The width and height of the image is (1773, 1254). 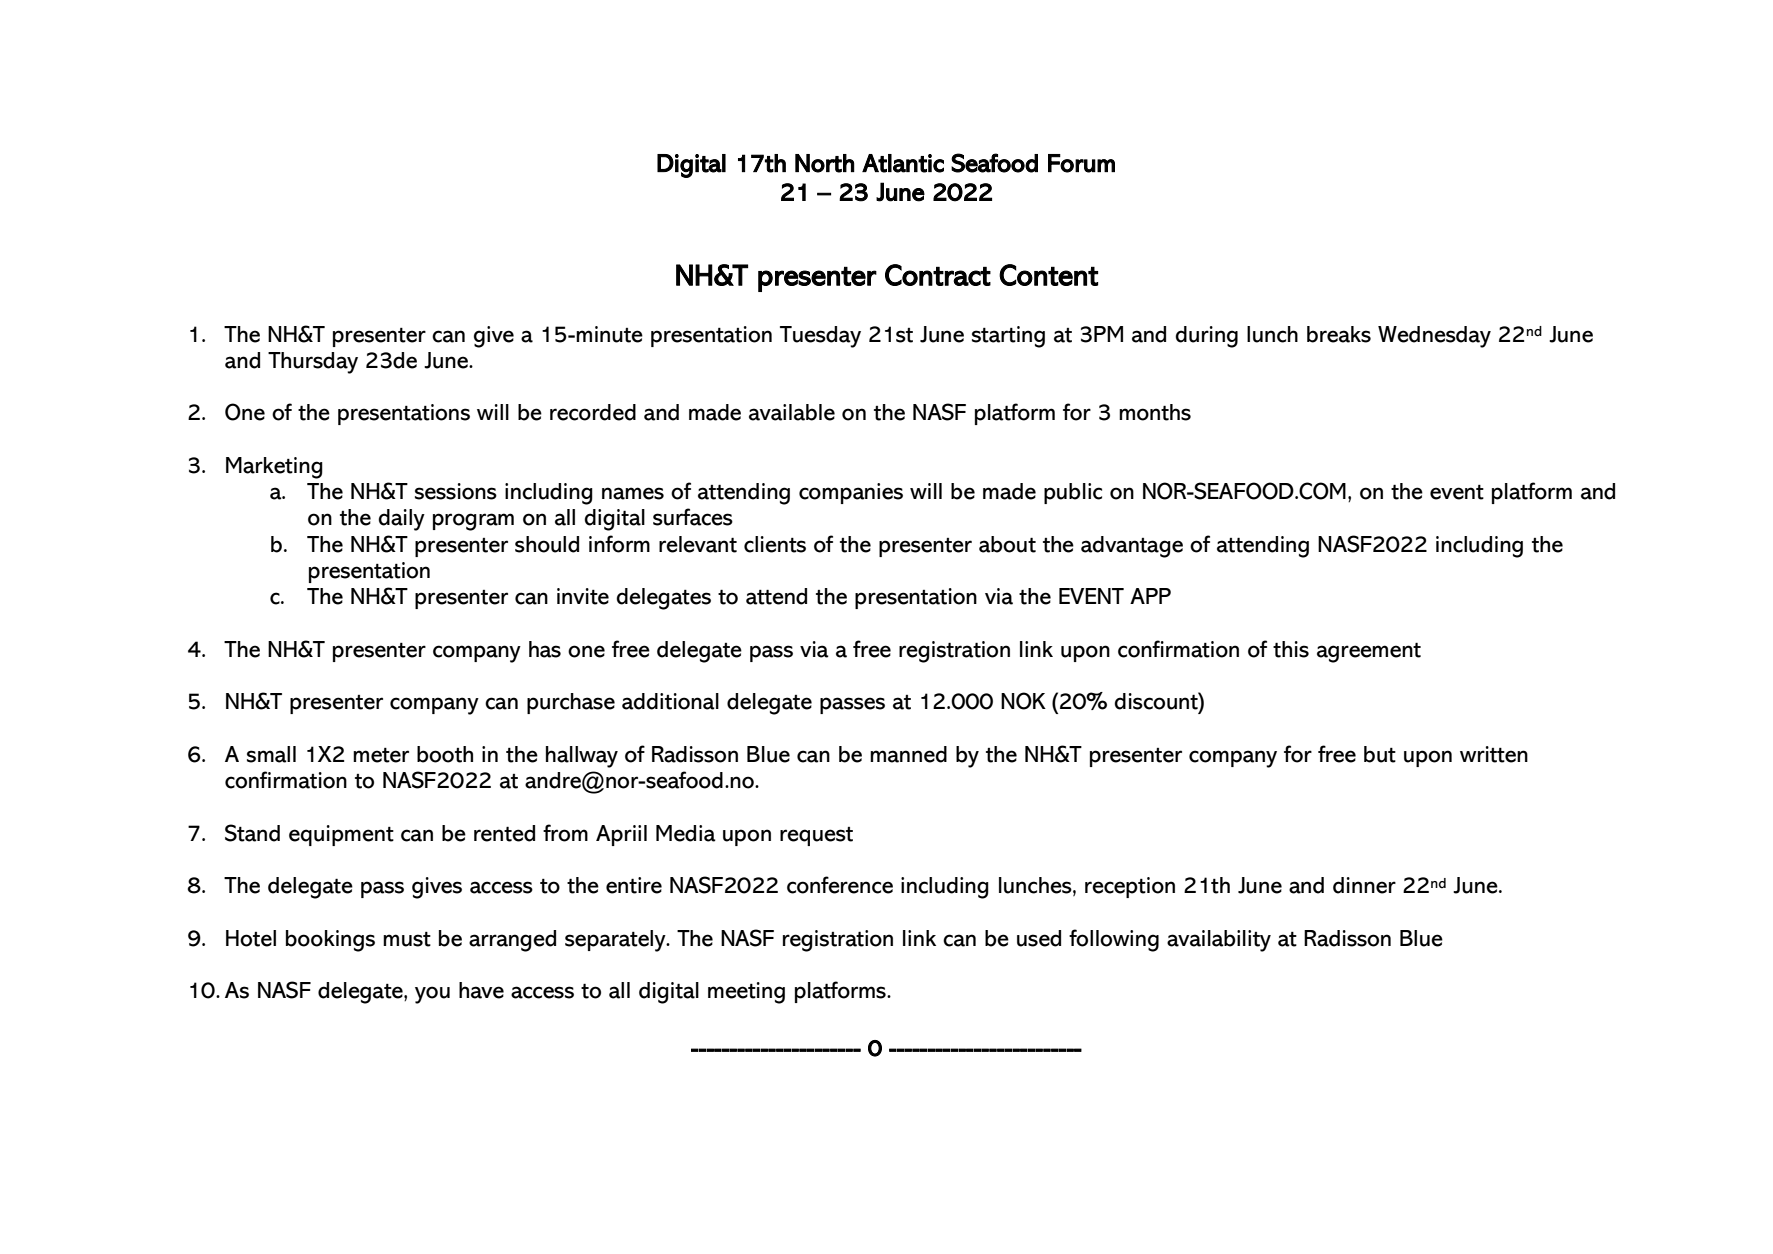 What do you see at coordinates (1380, 754) in the image?
I see `but` at bounding box center [1380, 754].
